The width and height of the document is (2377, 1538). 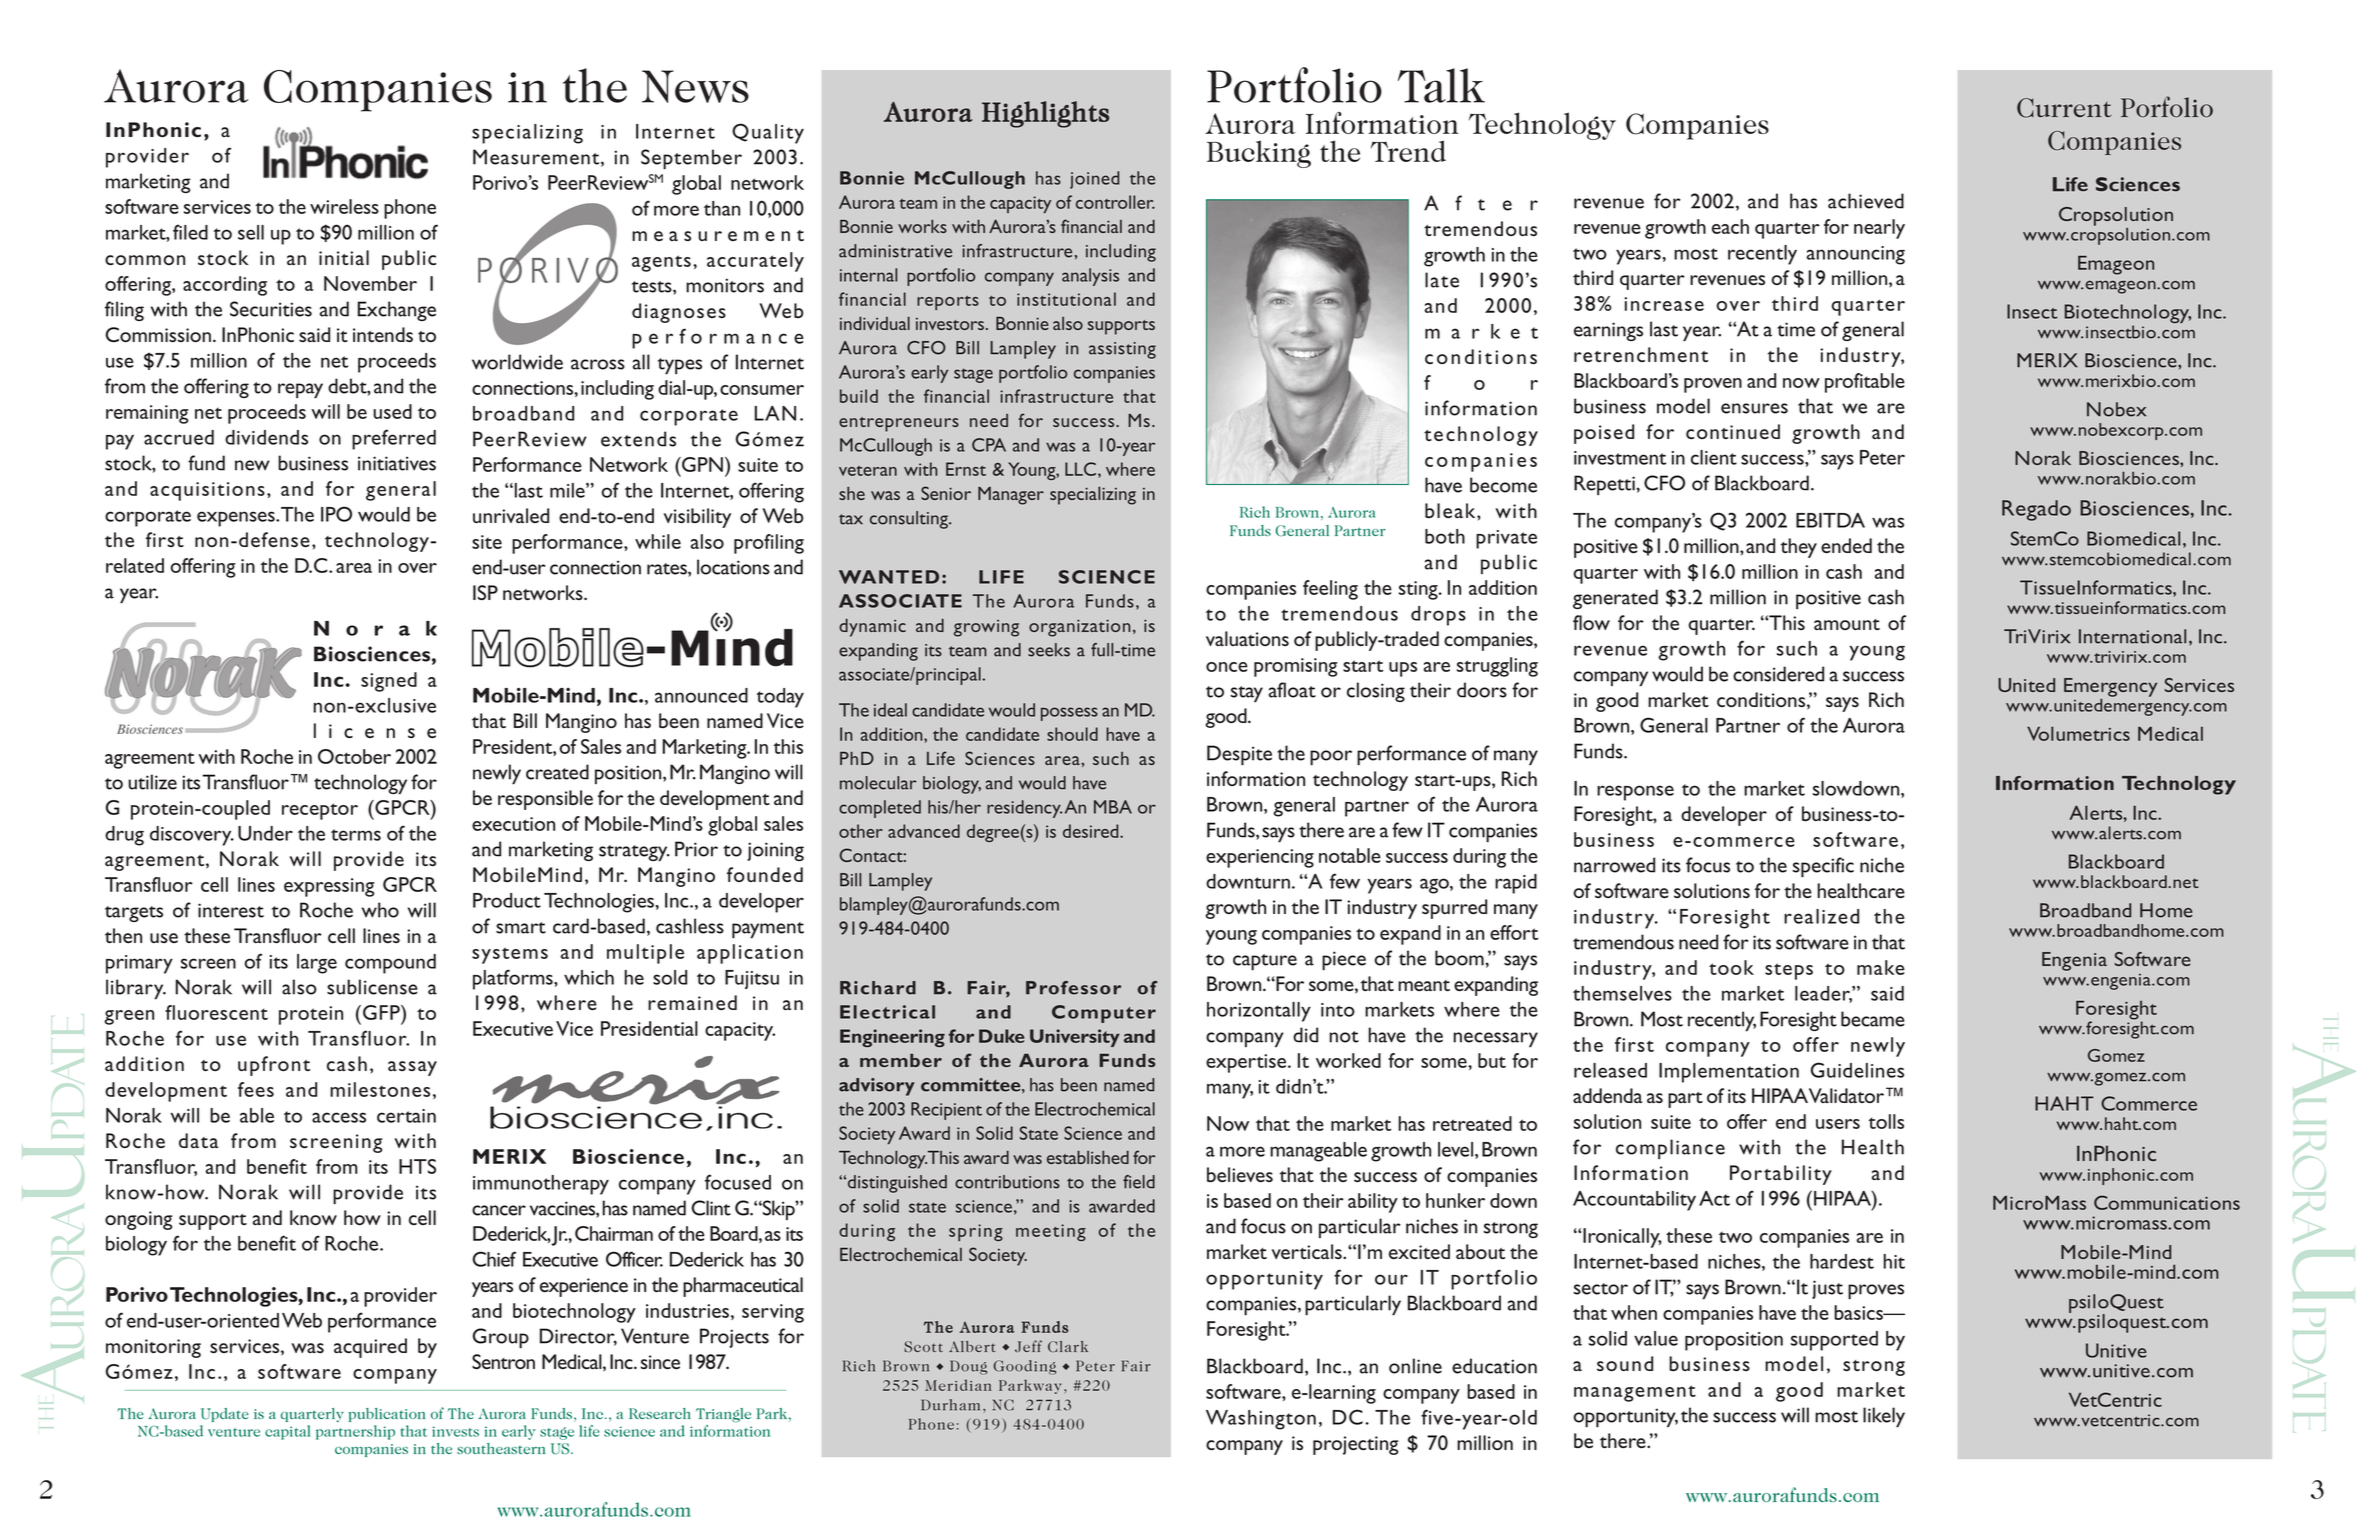 What do you see at coordinates (1884, 1417) in the document?
I see `likely` at bounding box center [1884, 1417].
